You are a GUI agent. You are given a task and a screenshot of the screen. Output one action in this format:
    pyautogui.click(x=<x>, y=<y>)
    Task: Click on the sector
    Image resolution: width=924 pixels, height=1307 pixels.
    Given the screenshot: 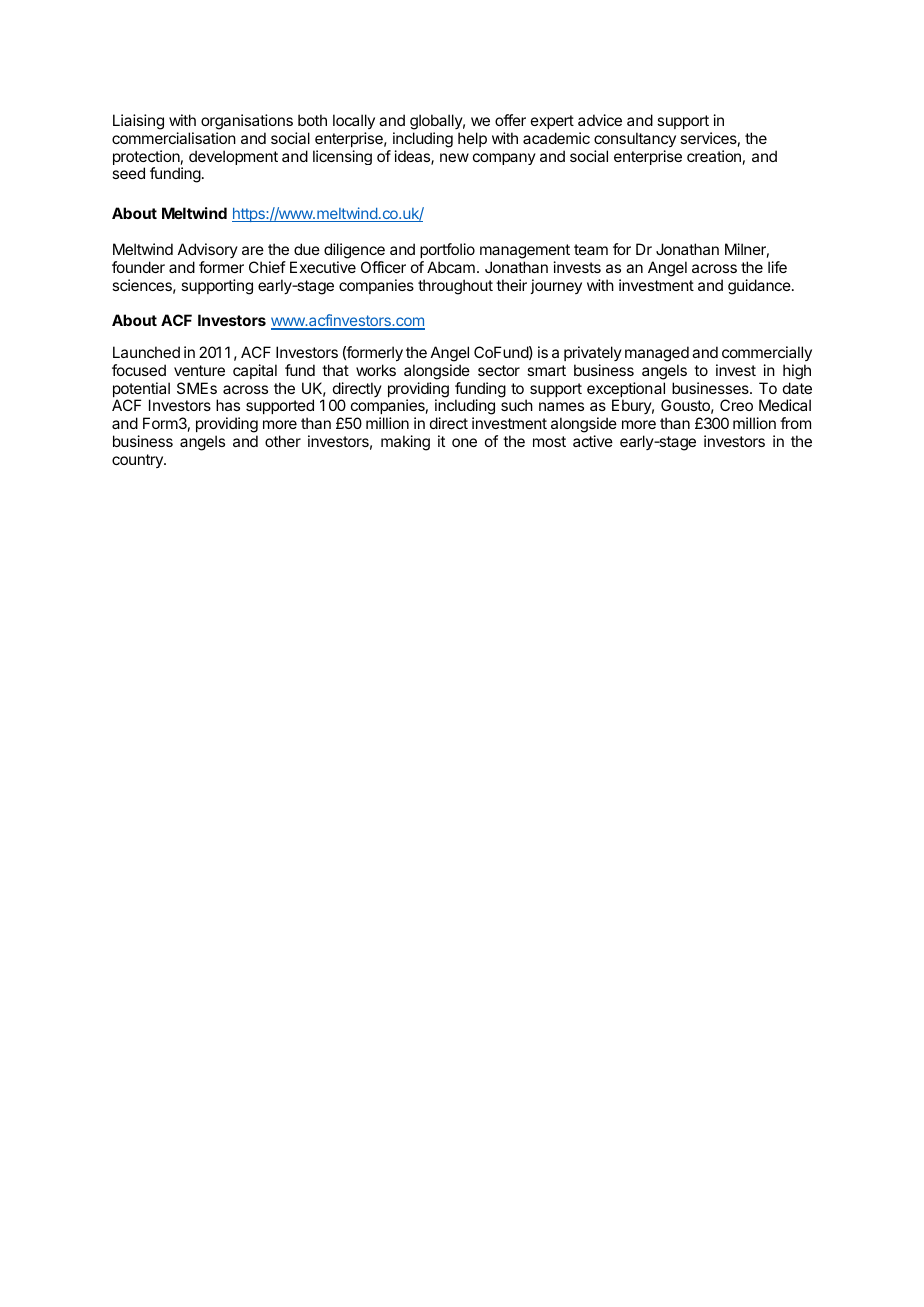 What is the action you would take?
    pyautogui.click(x=499, y=370)
